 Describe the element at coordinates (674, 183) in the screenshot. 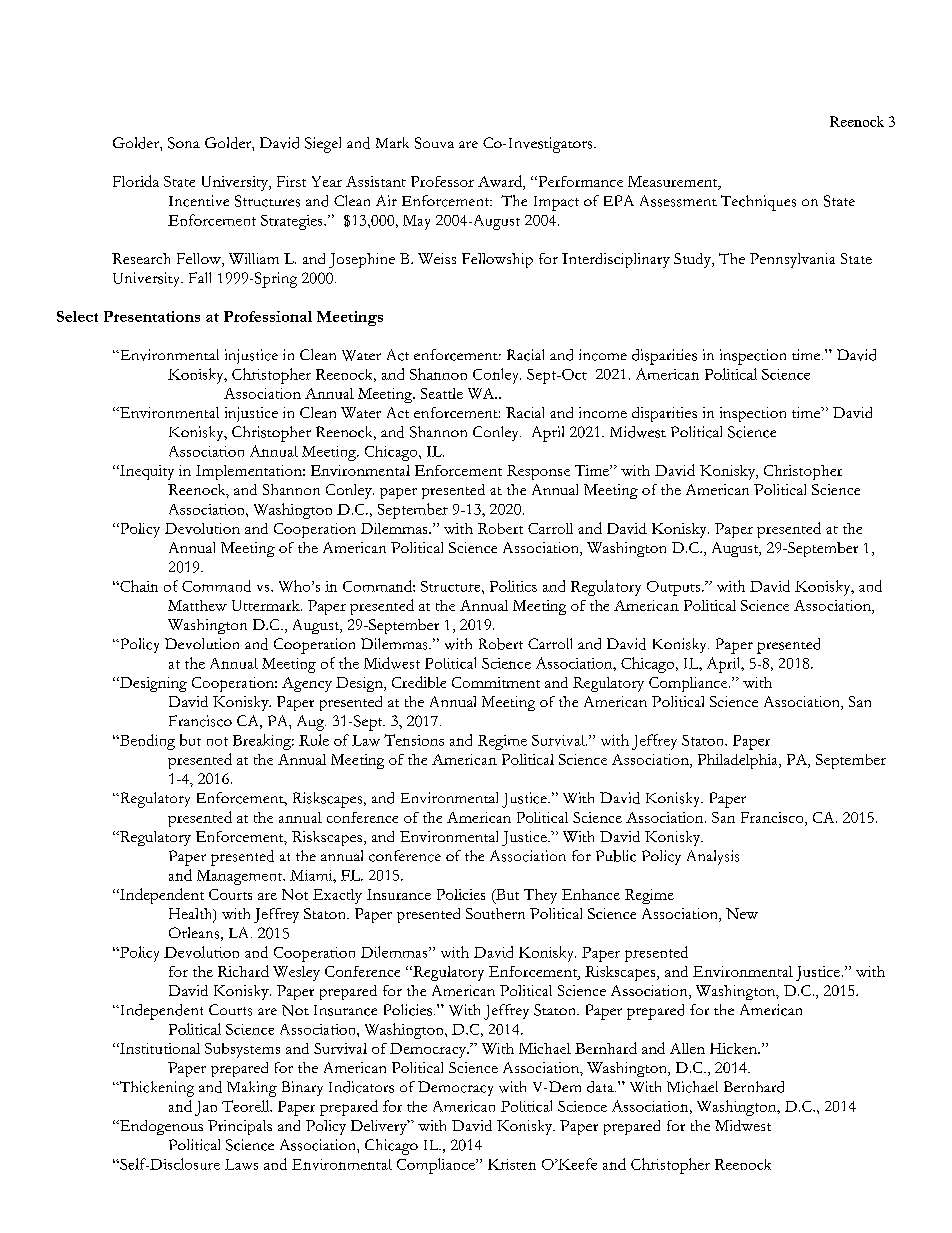

I see `Measurement` at that location.
